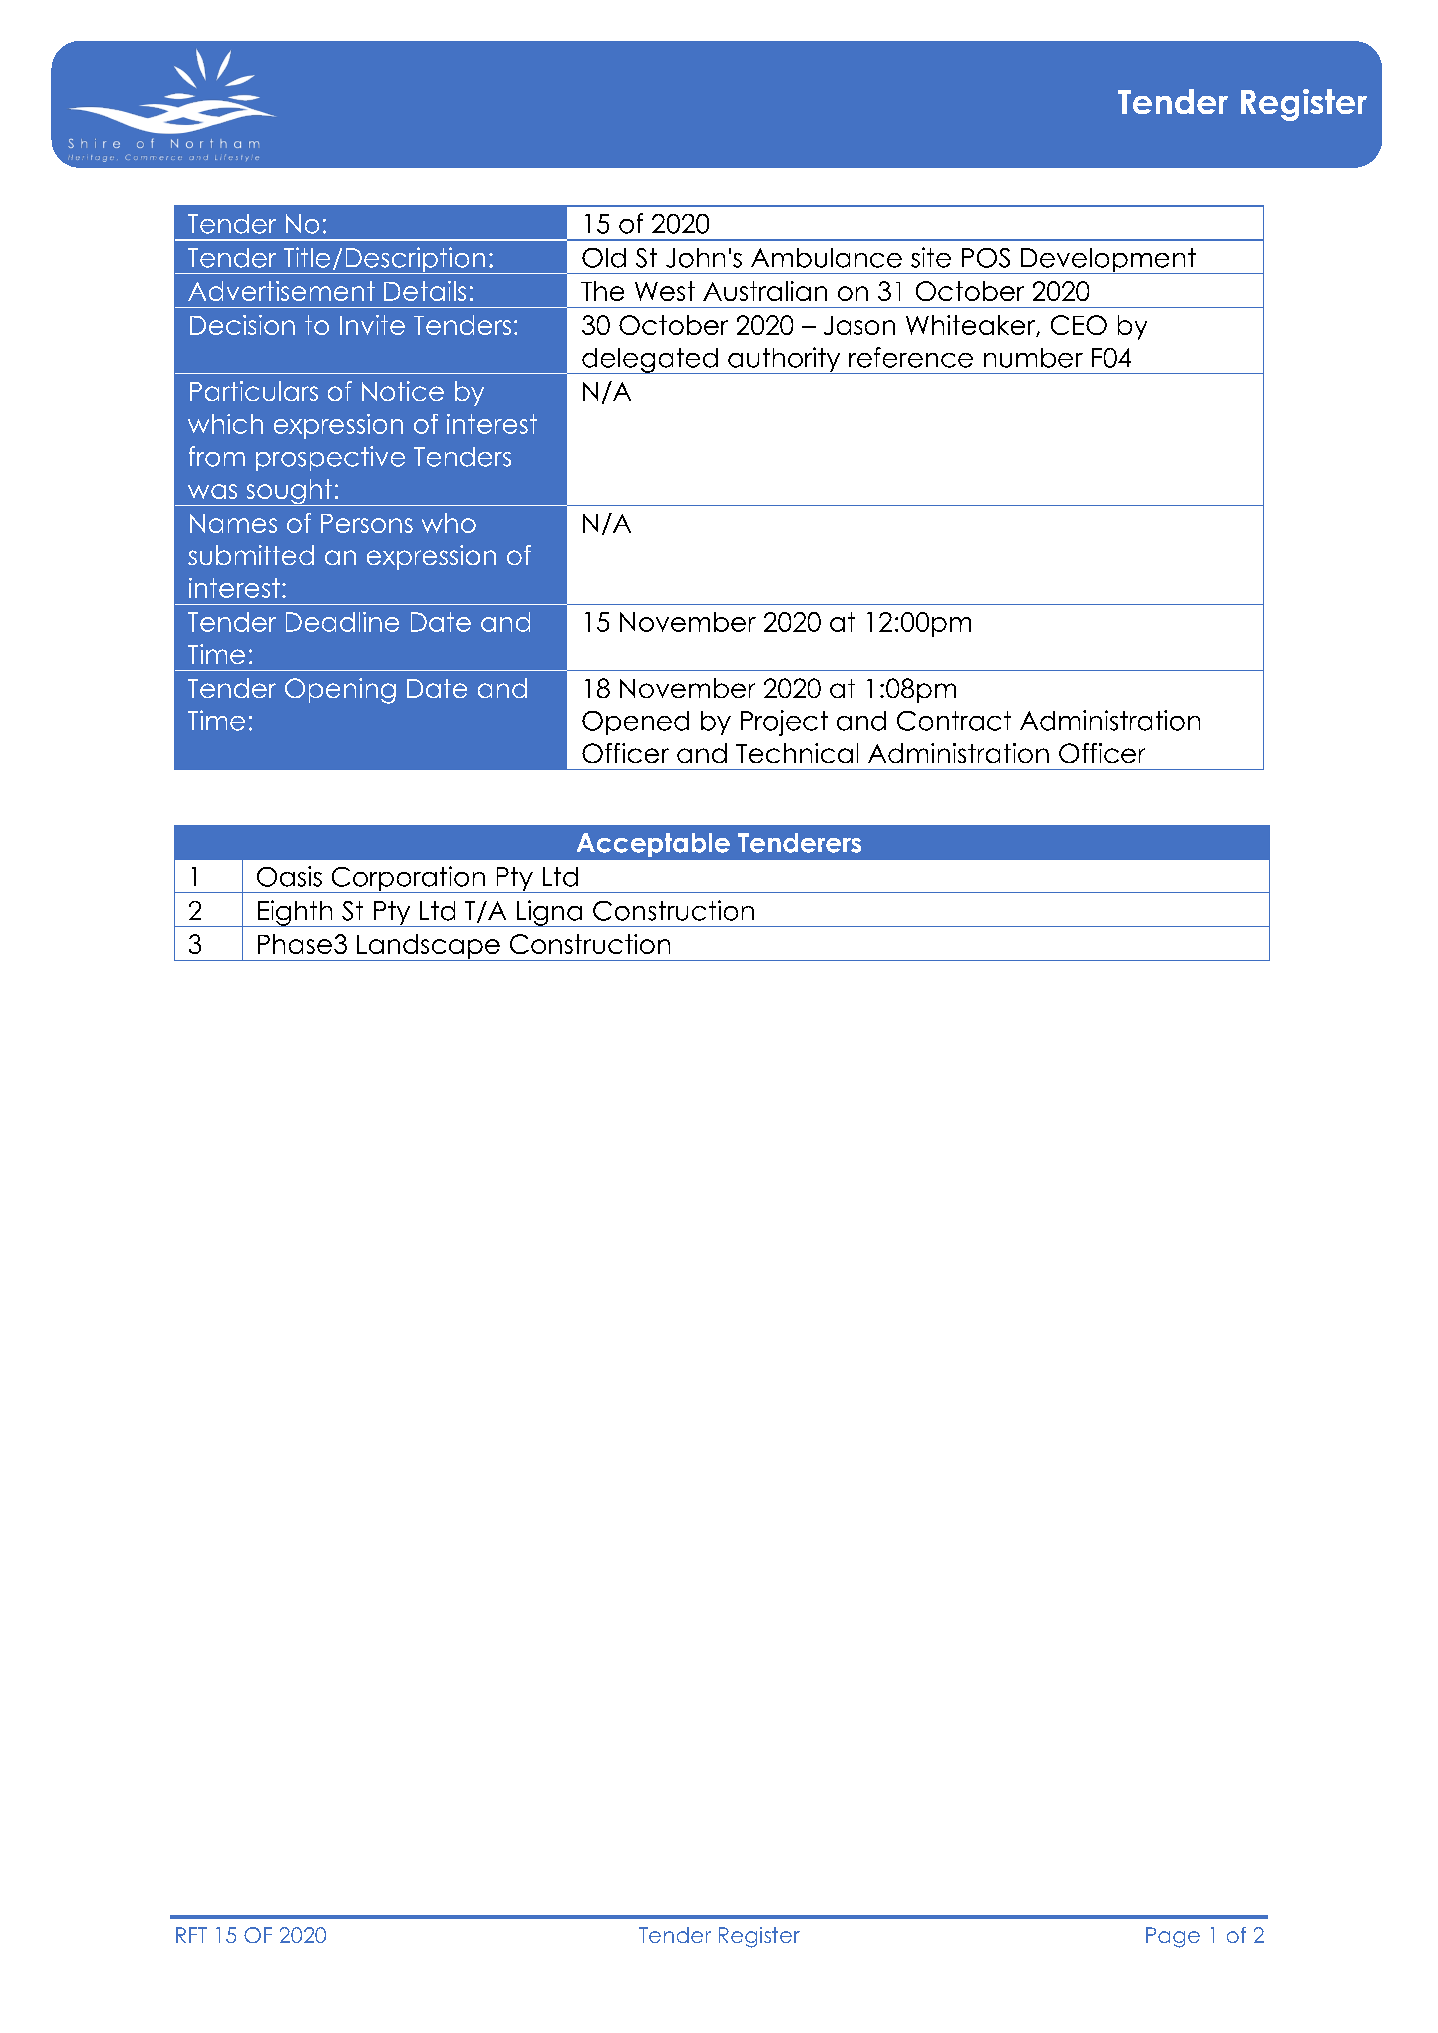 The width and height of the screenshot is (1438, 2033). I want to click on Contract, so click(954, 721).
